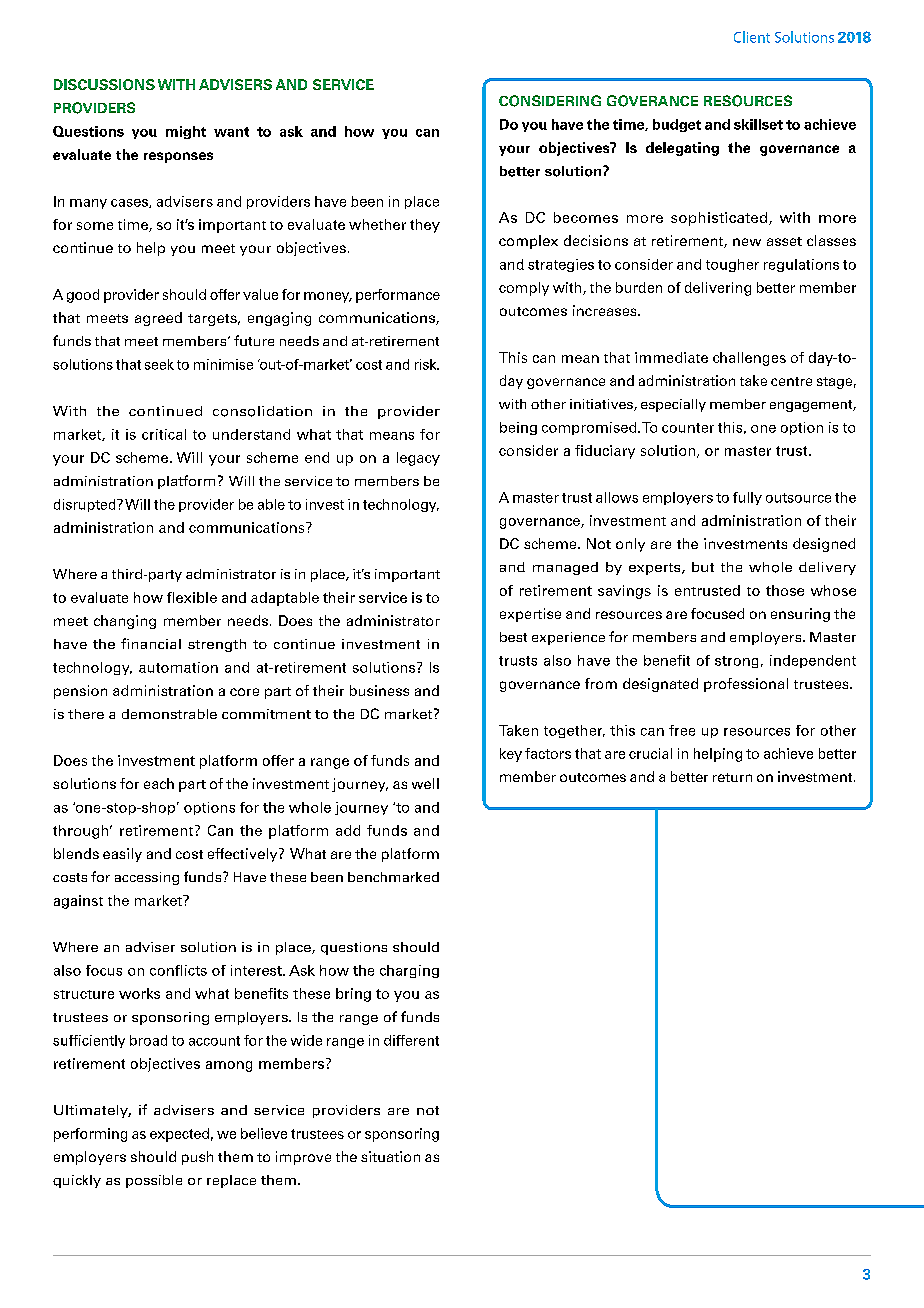 The image size is (924, 1308). I want to click on they, so click(425, 226).
